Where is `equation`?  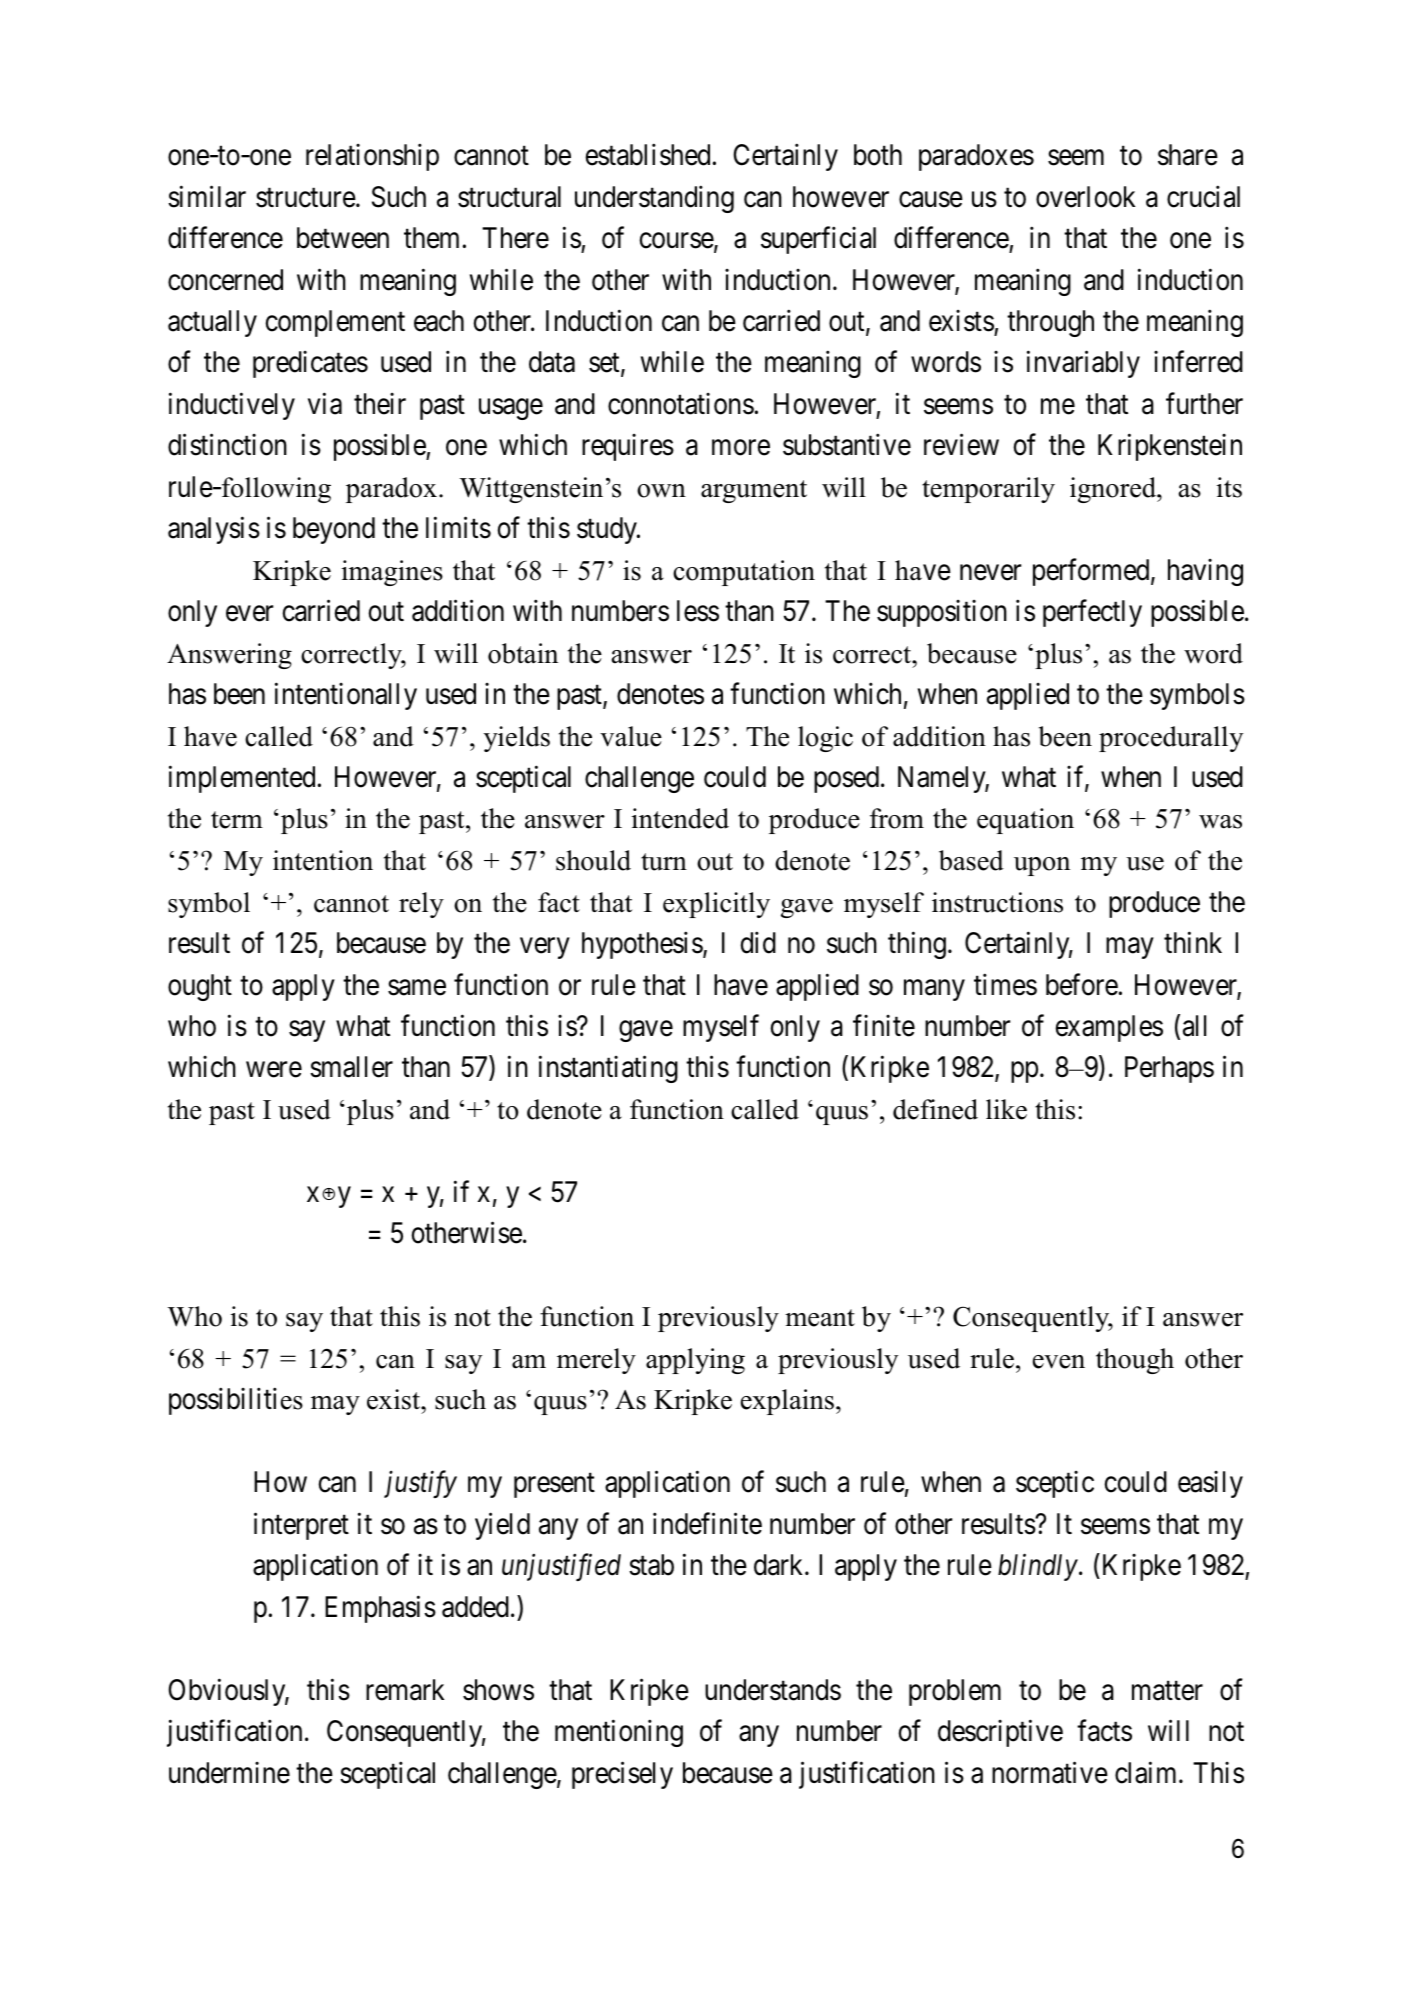 equation is located at coordinates (1025, 821).
